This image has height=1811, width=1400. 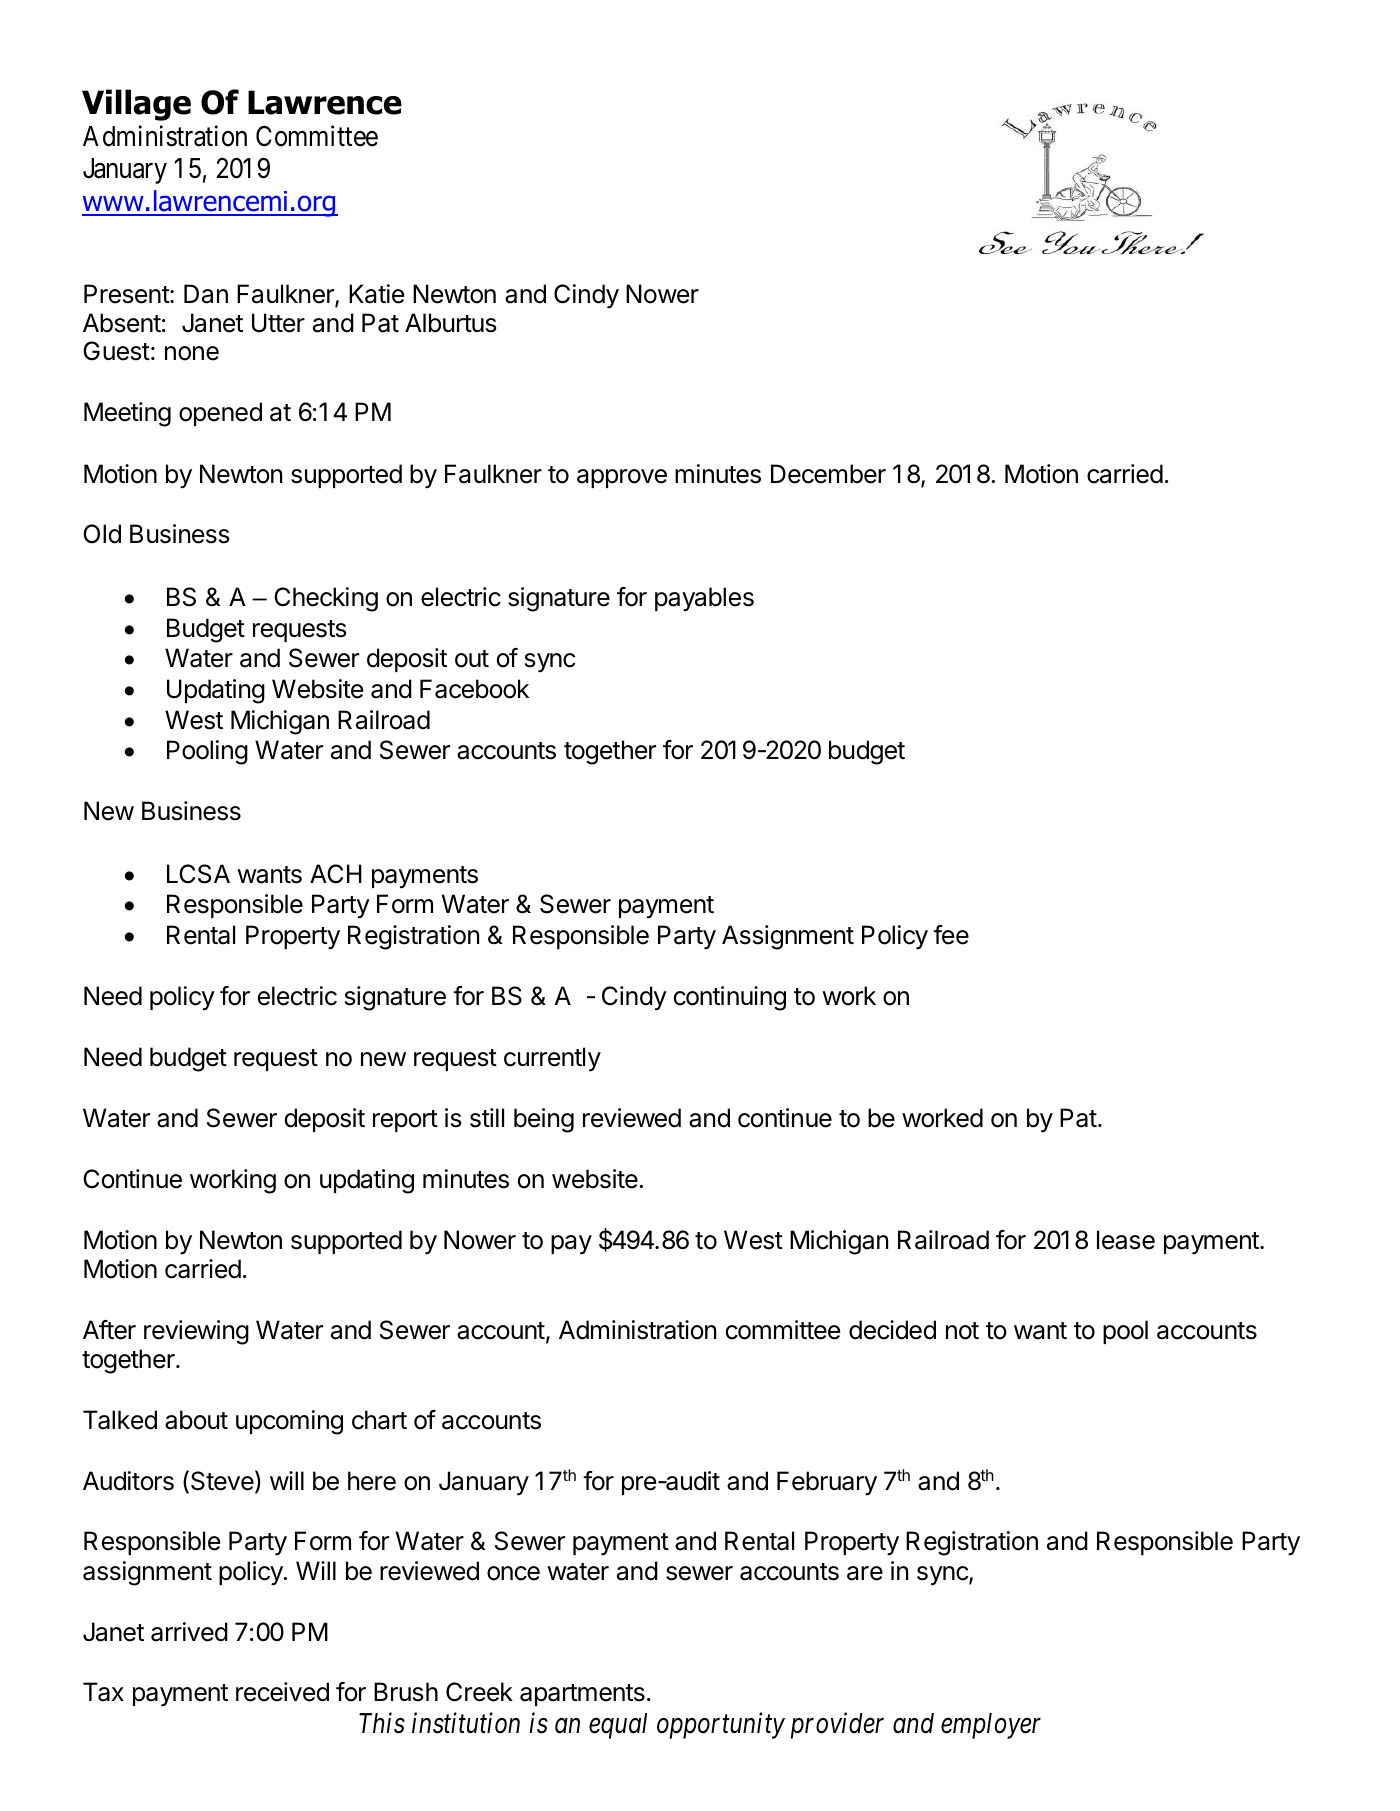 I want to click on being, so click(x=544, y=1120).
